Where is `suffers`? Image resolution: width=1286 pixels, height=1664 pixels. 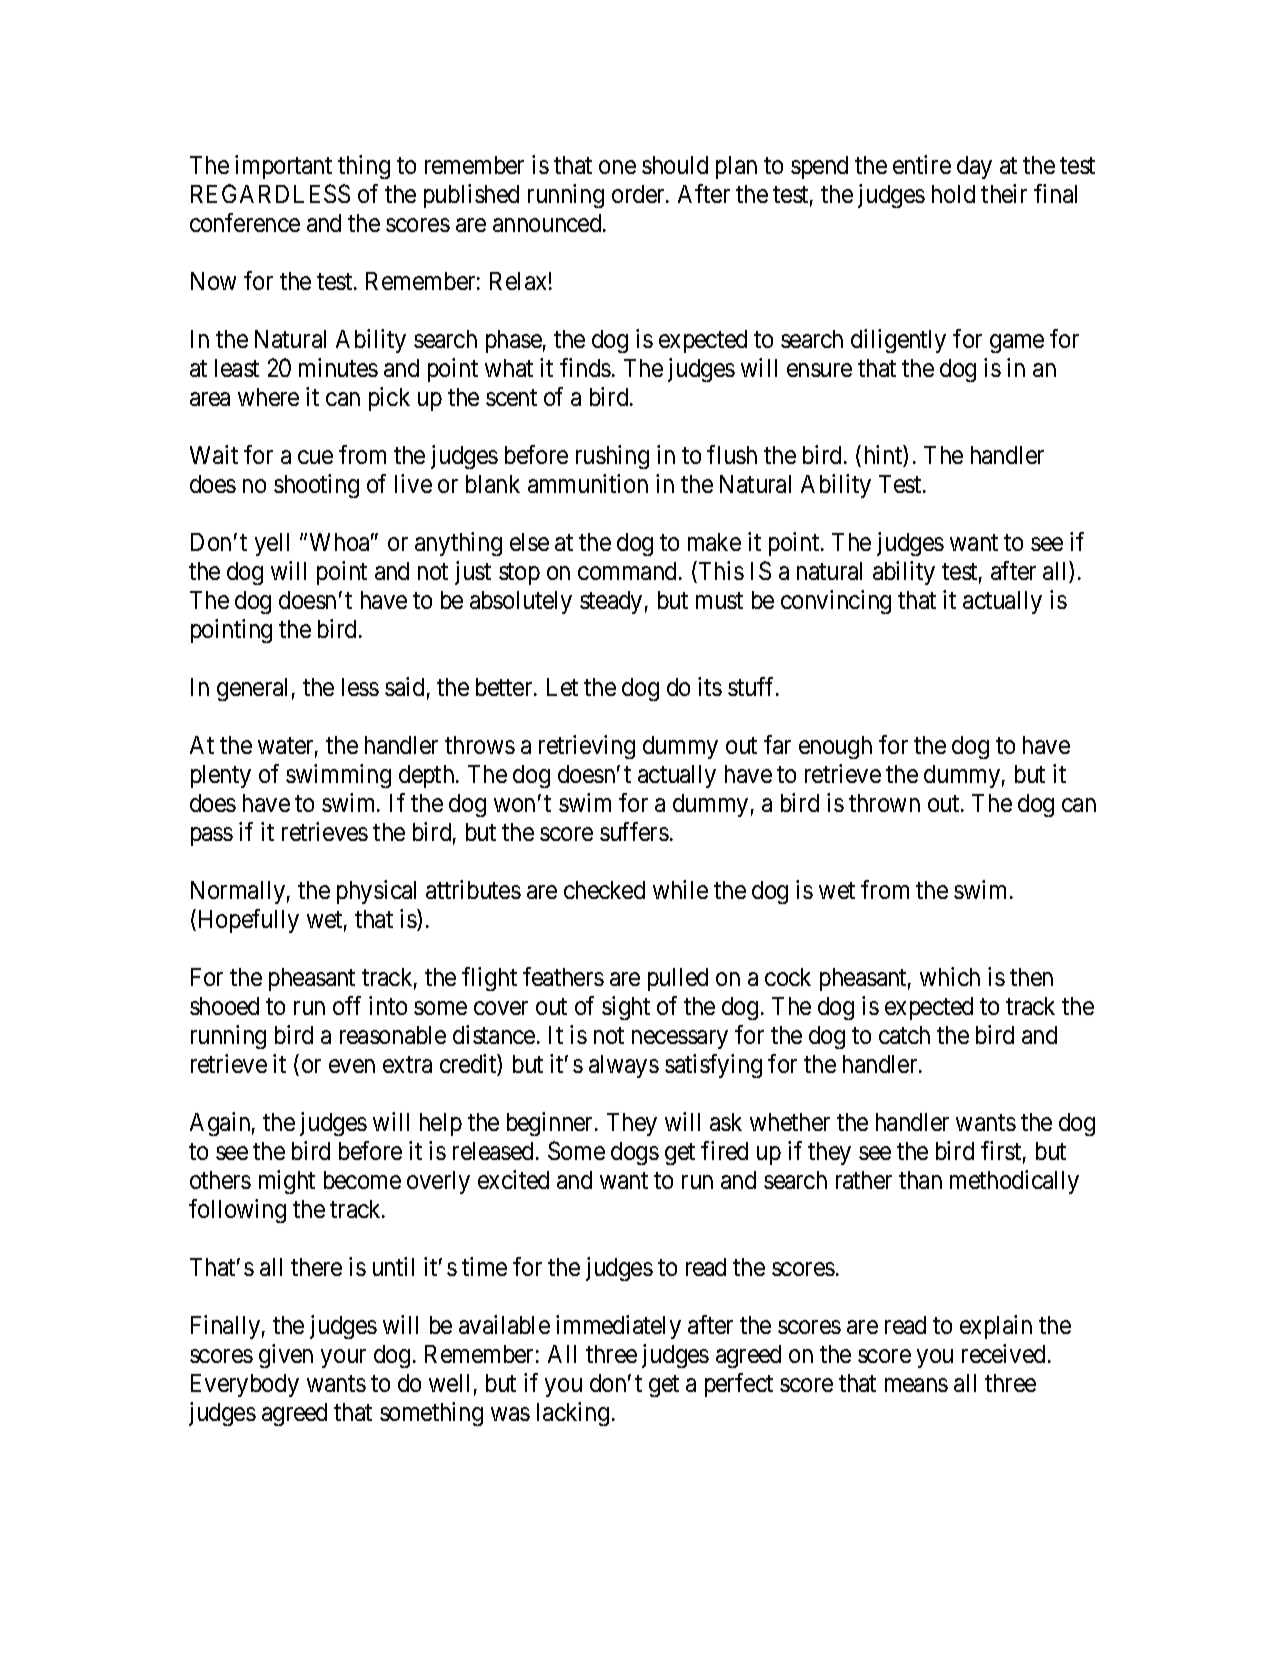
suffers is located at coordinates (634, 831).
